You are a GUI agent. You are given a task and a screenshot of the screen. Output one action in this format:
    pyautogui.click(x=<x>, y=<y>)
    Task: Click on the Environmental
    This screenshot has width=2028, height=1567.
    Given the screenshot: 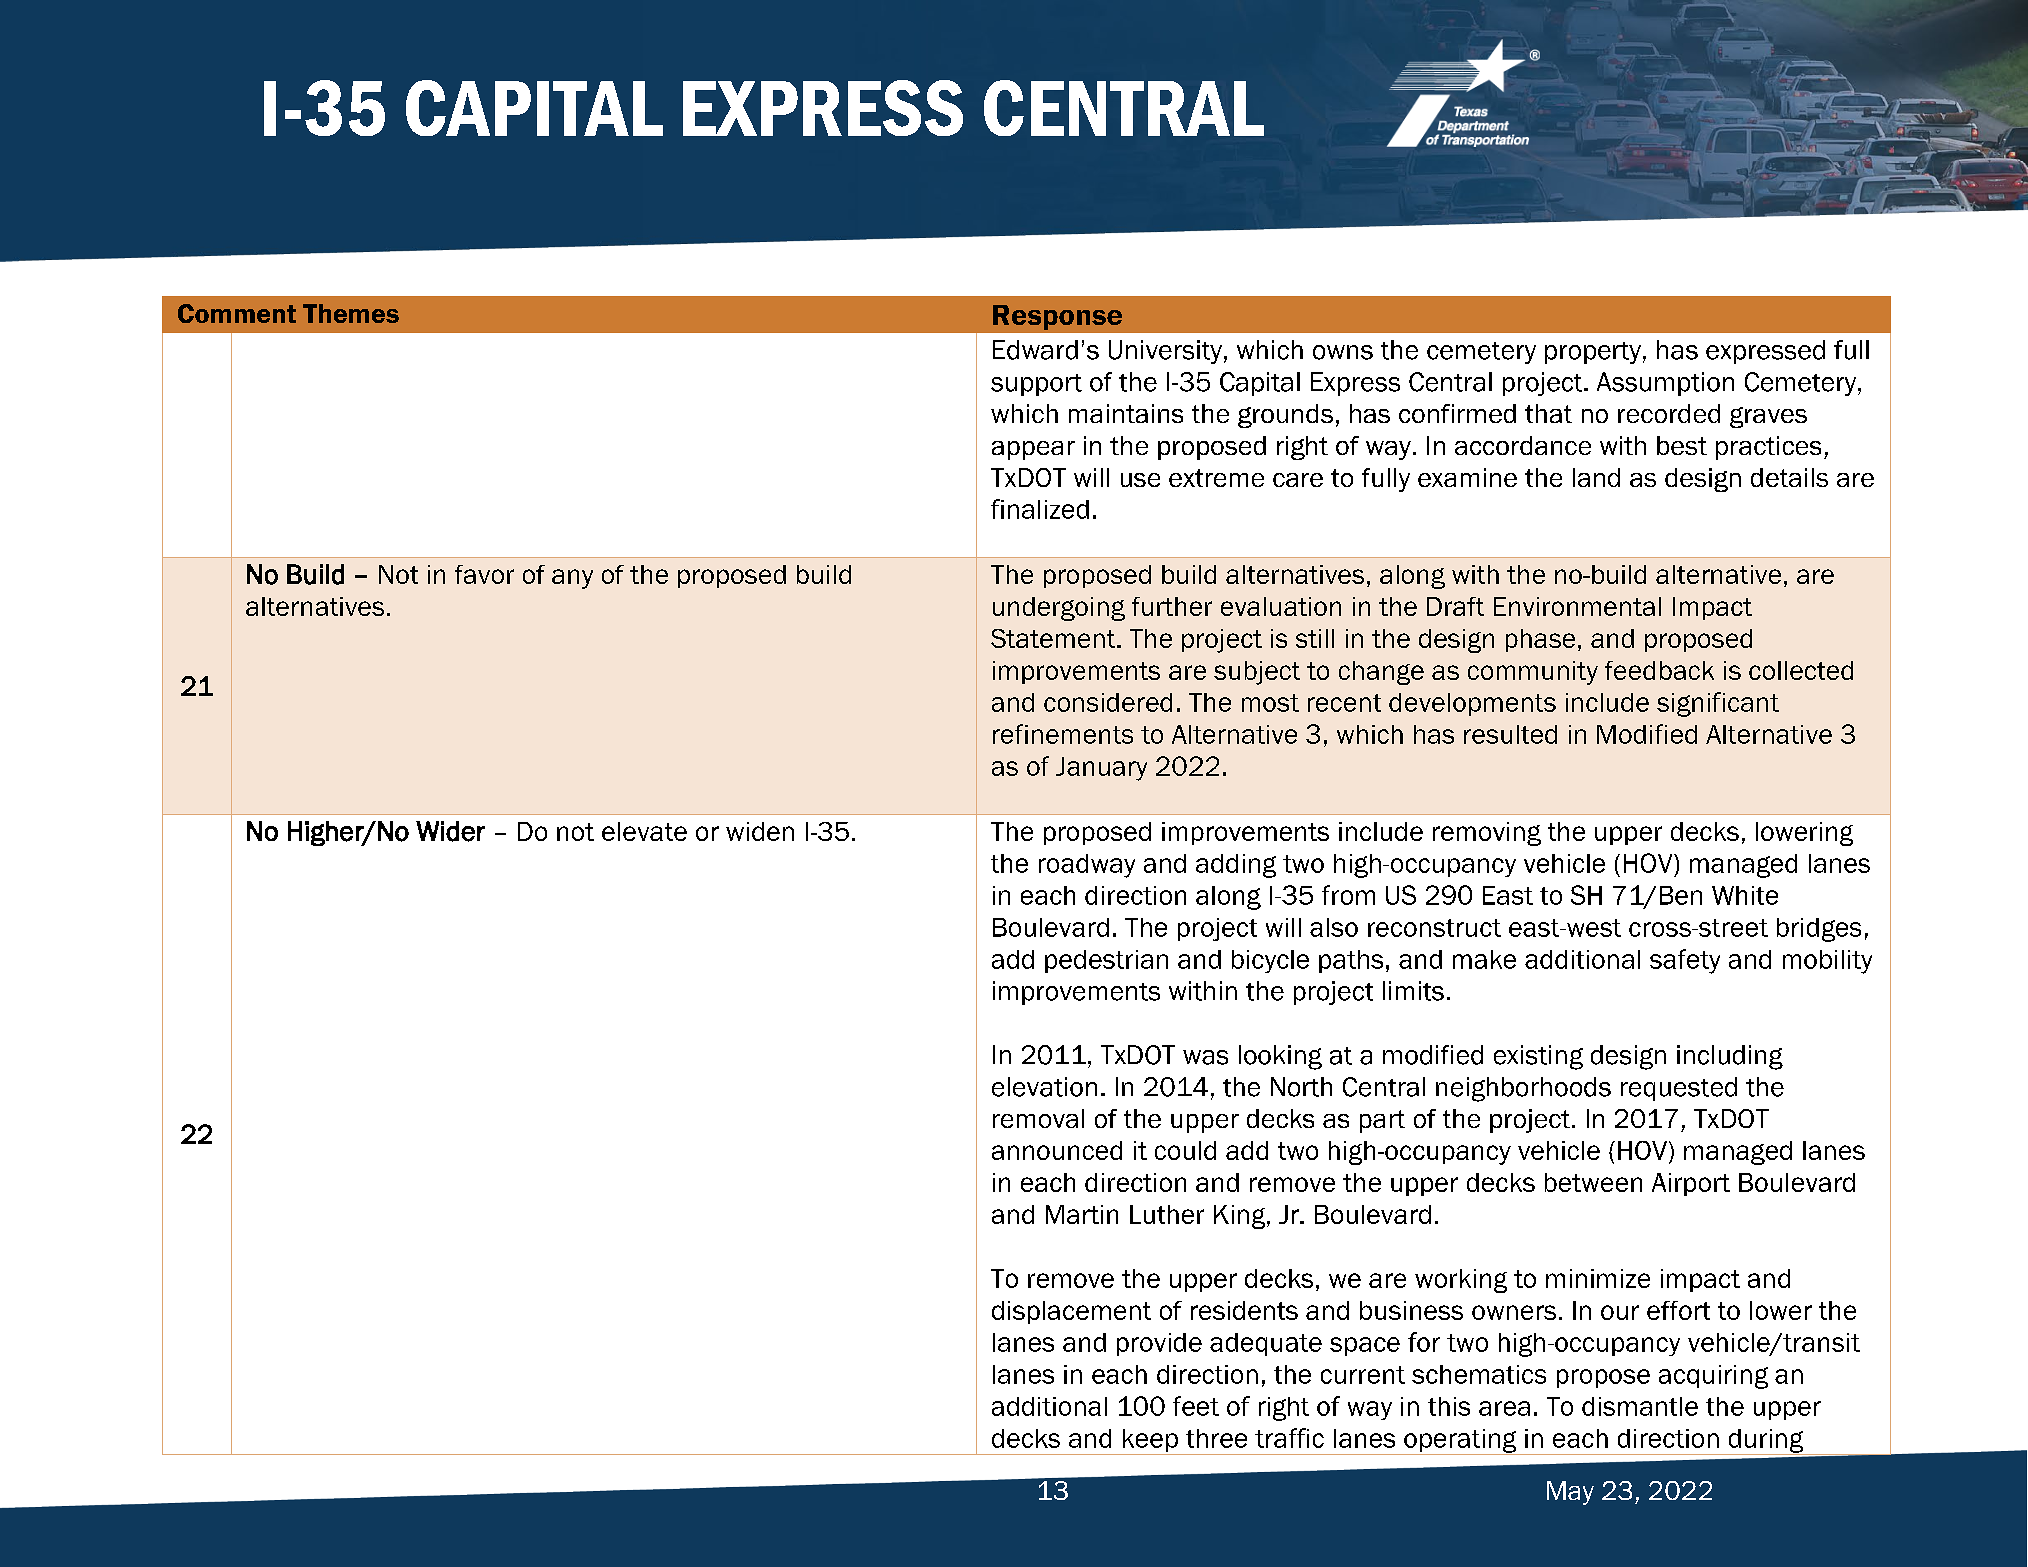 What is the action you would take?
    pyautogui.click(x=1577, y=606)
